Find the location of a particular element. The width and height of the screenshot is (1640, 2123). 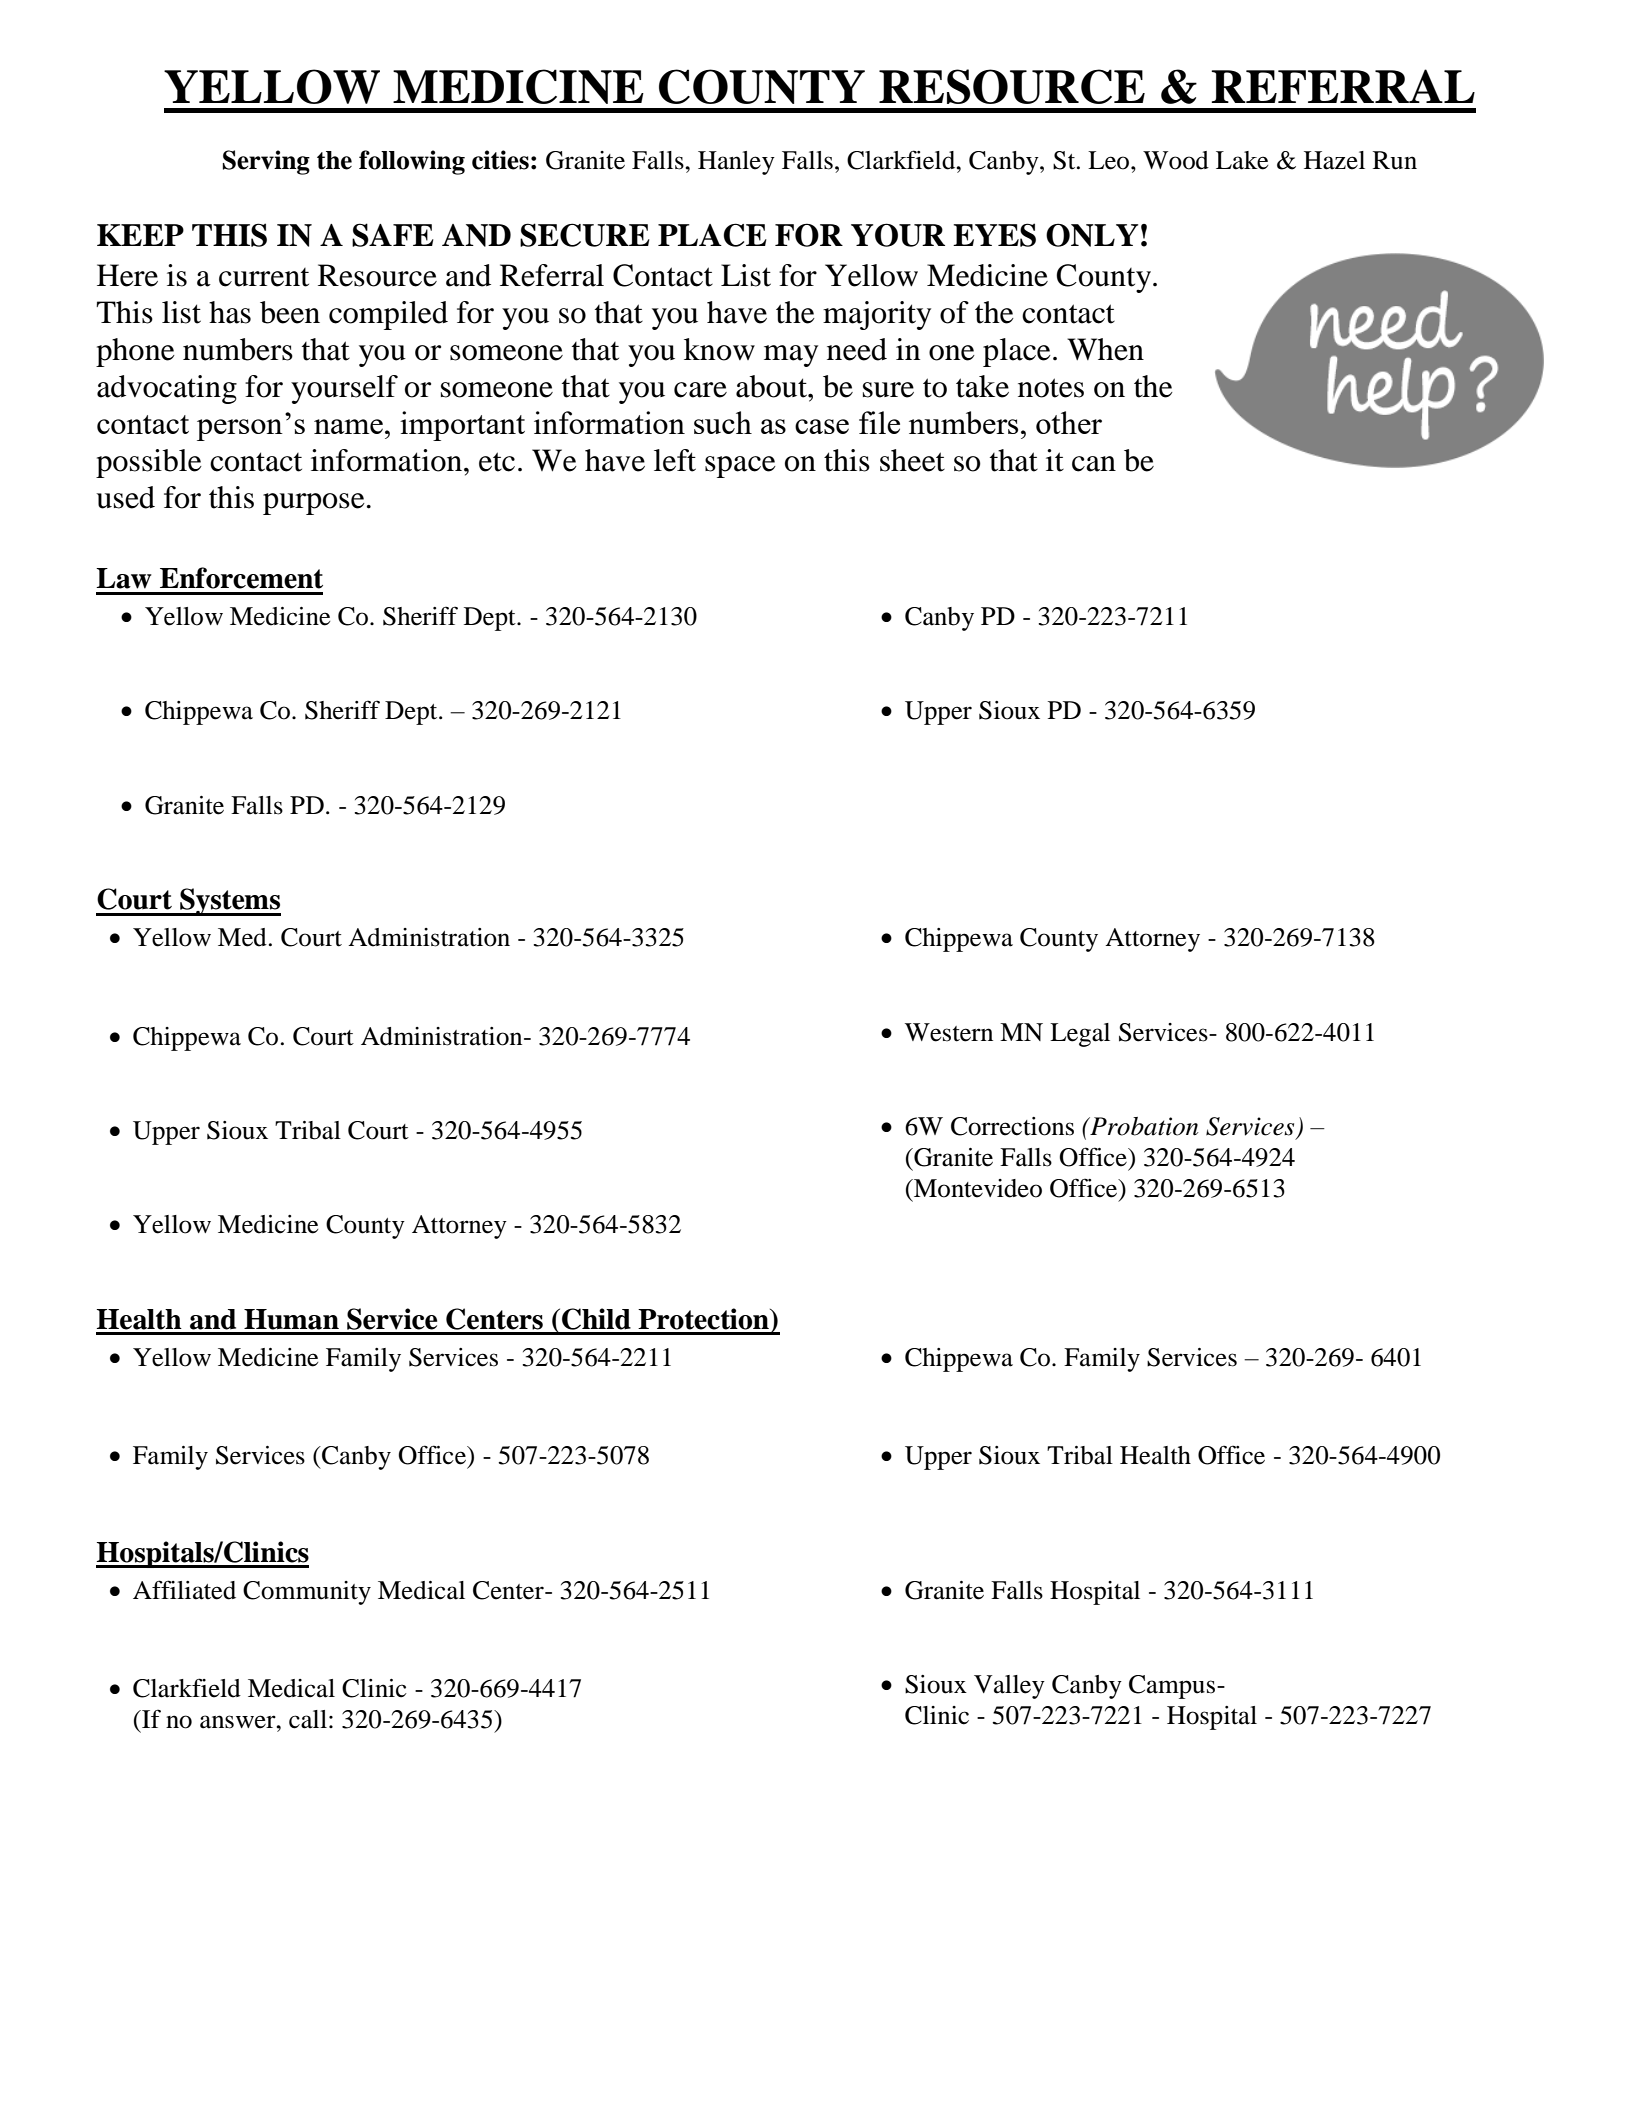

space is located at coordinates (740, 467).
